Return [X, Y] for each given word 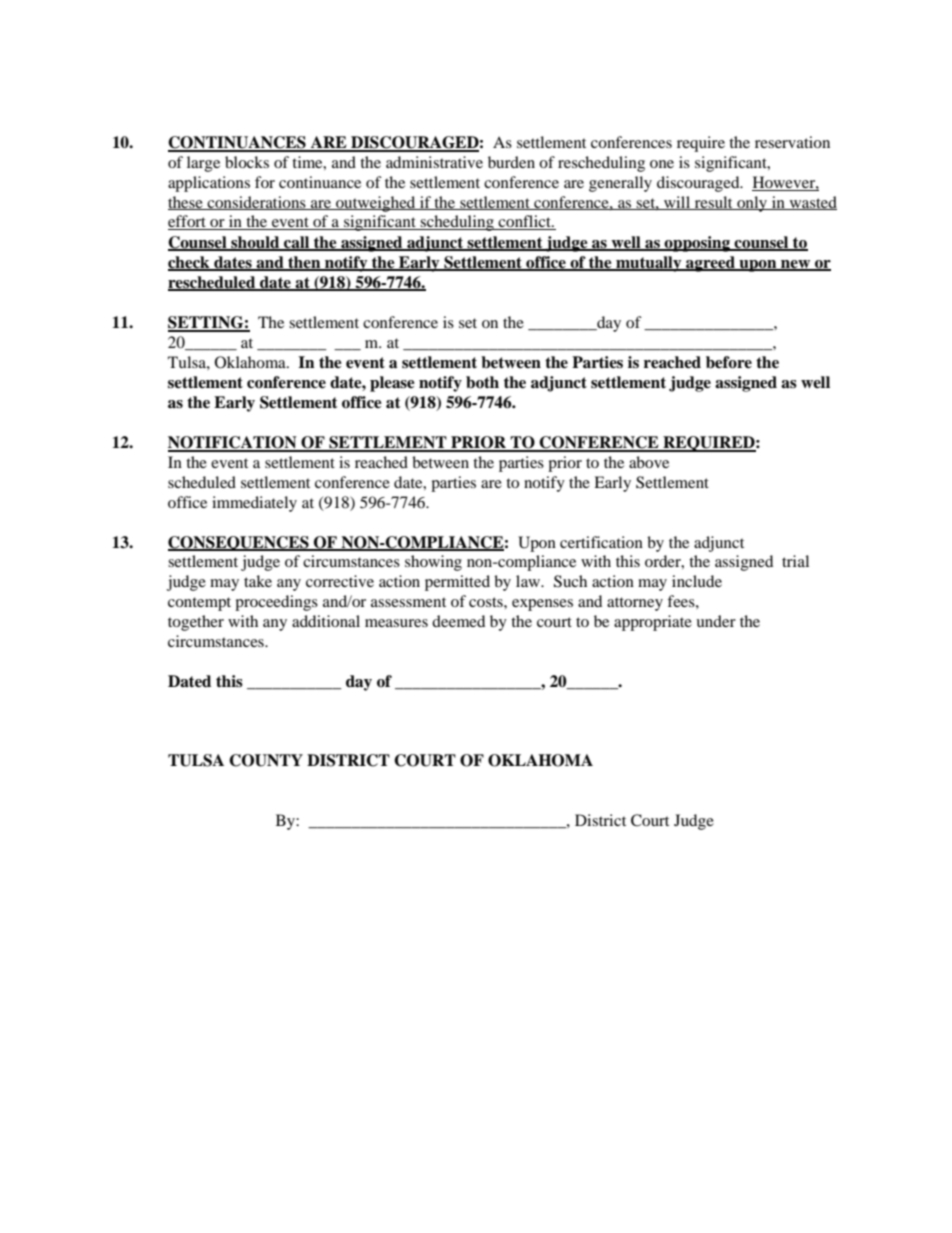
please [392, 384]
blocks [247, 162]
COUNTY [266, 760]
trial [795, 561]
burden [511, 162]
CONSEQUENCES [239, 543]
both [482, 382]
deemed [458, 621]
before [729, 362]
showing [433, 563]
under [716, 621]
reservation [792, 142]
